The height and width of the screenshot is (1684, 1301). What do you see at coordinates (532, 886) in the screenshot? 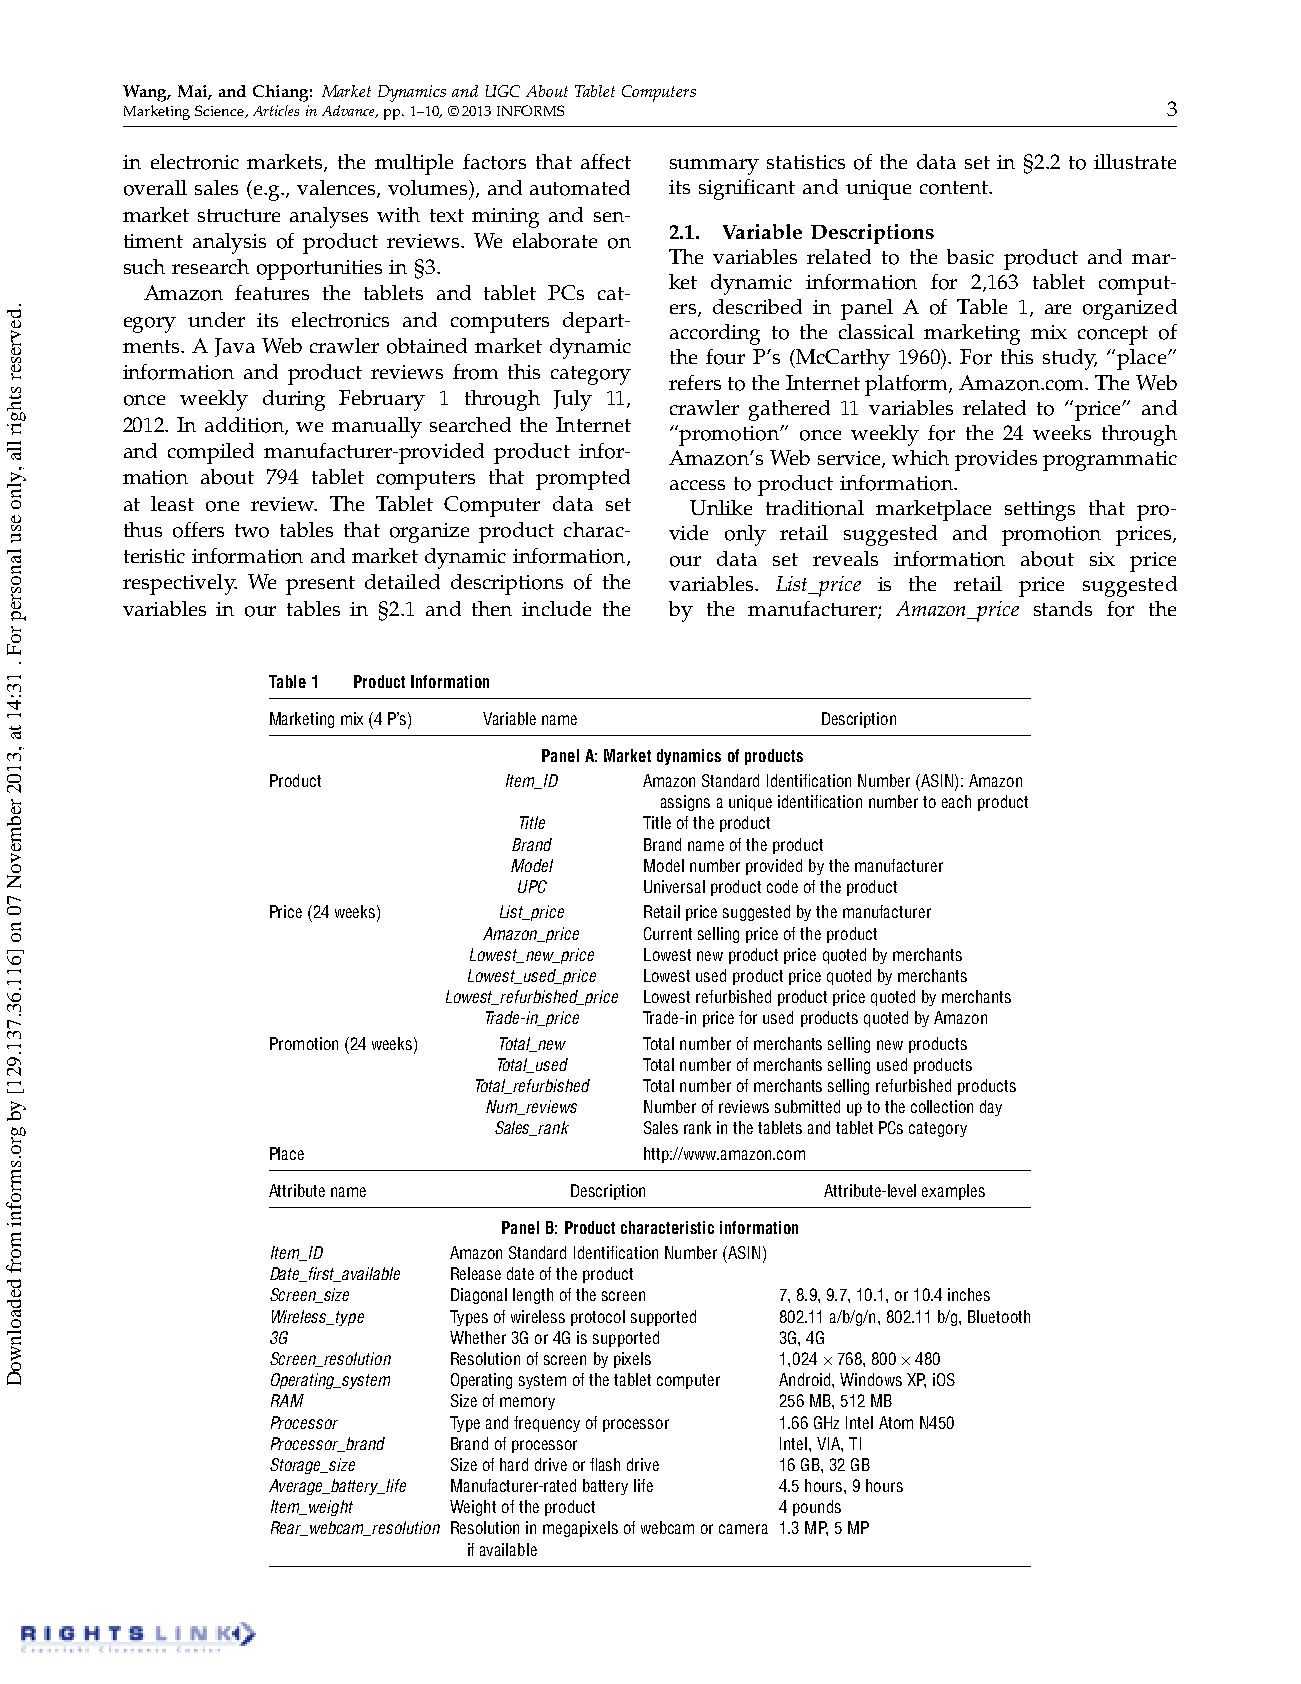
I see `UPC` at bounding box center [532, 886].
